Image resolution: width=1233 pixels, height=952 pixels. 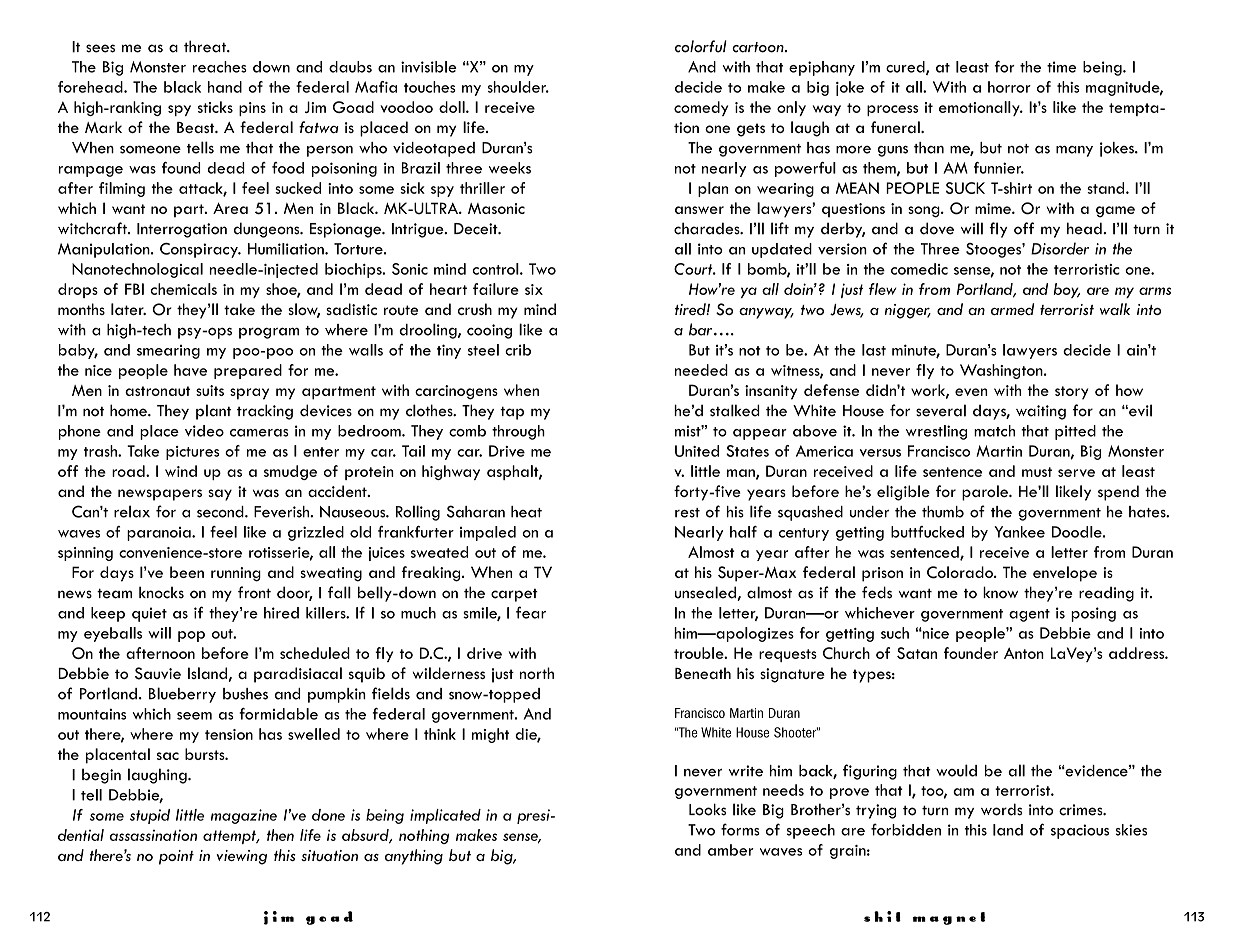 I want to click on magazine, so click(x=244, y=816).
